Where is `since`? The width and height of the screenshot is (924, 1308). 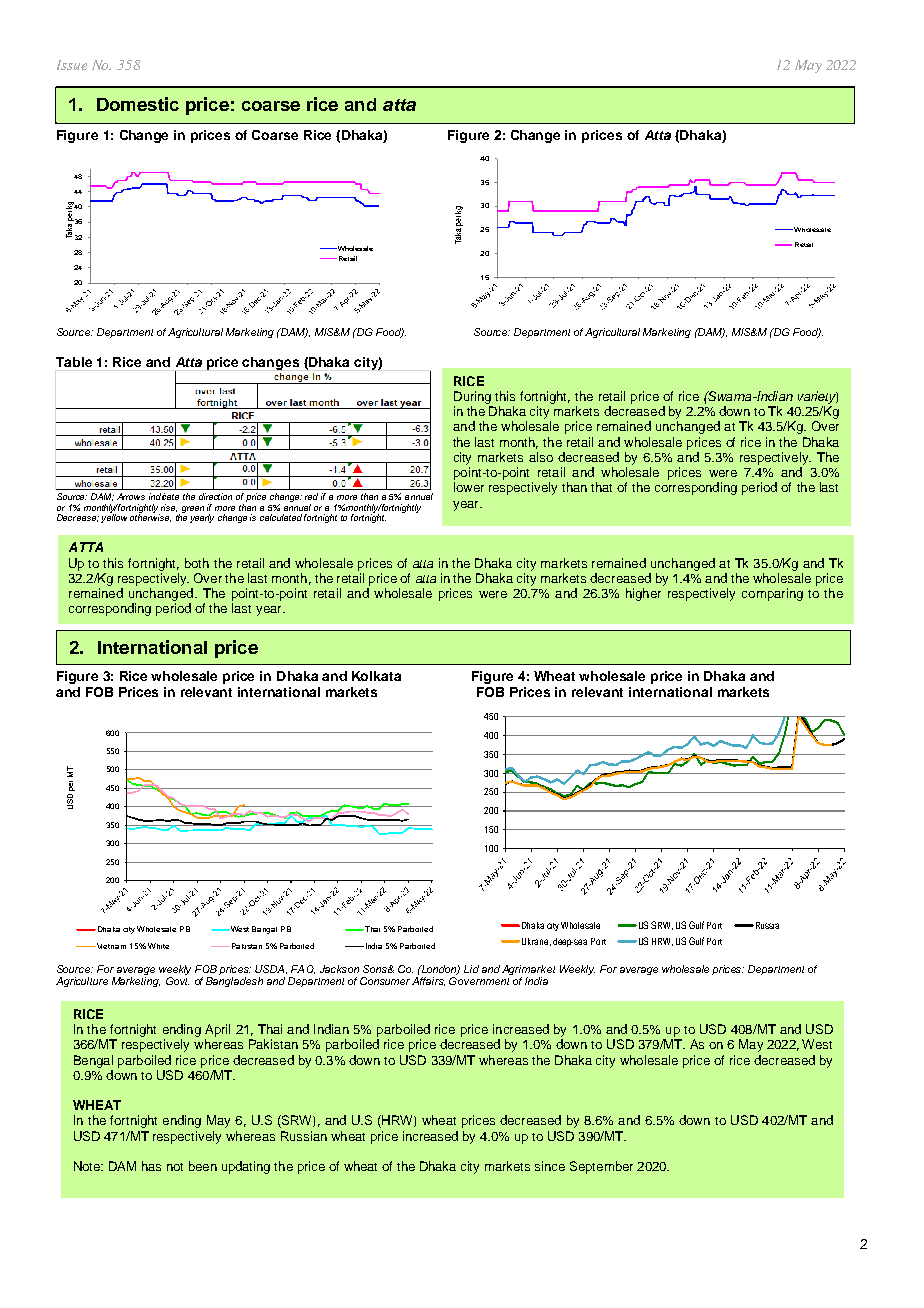 since is located at coordinates (550, 1166).
